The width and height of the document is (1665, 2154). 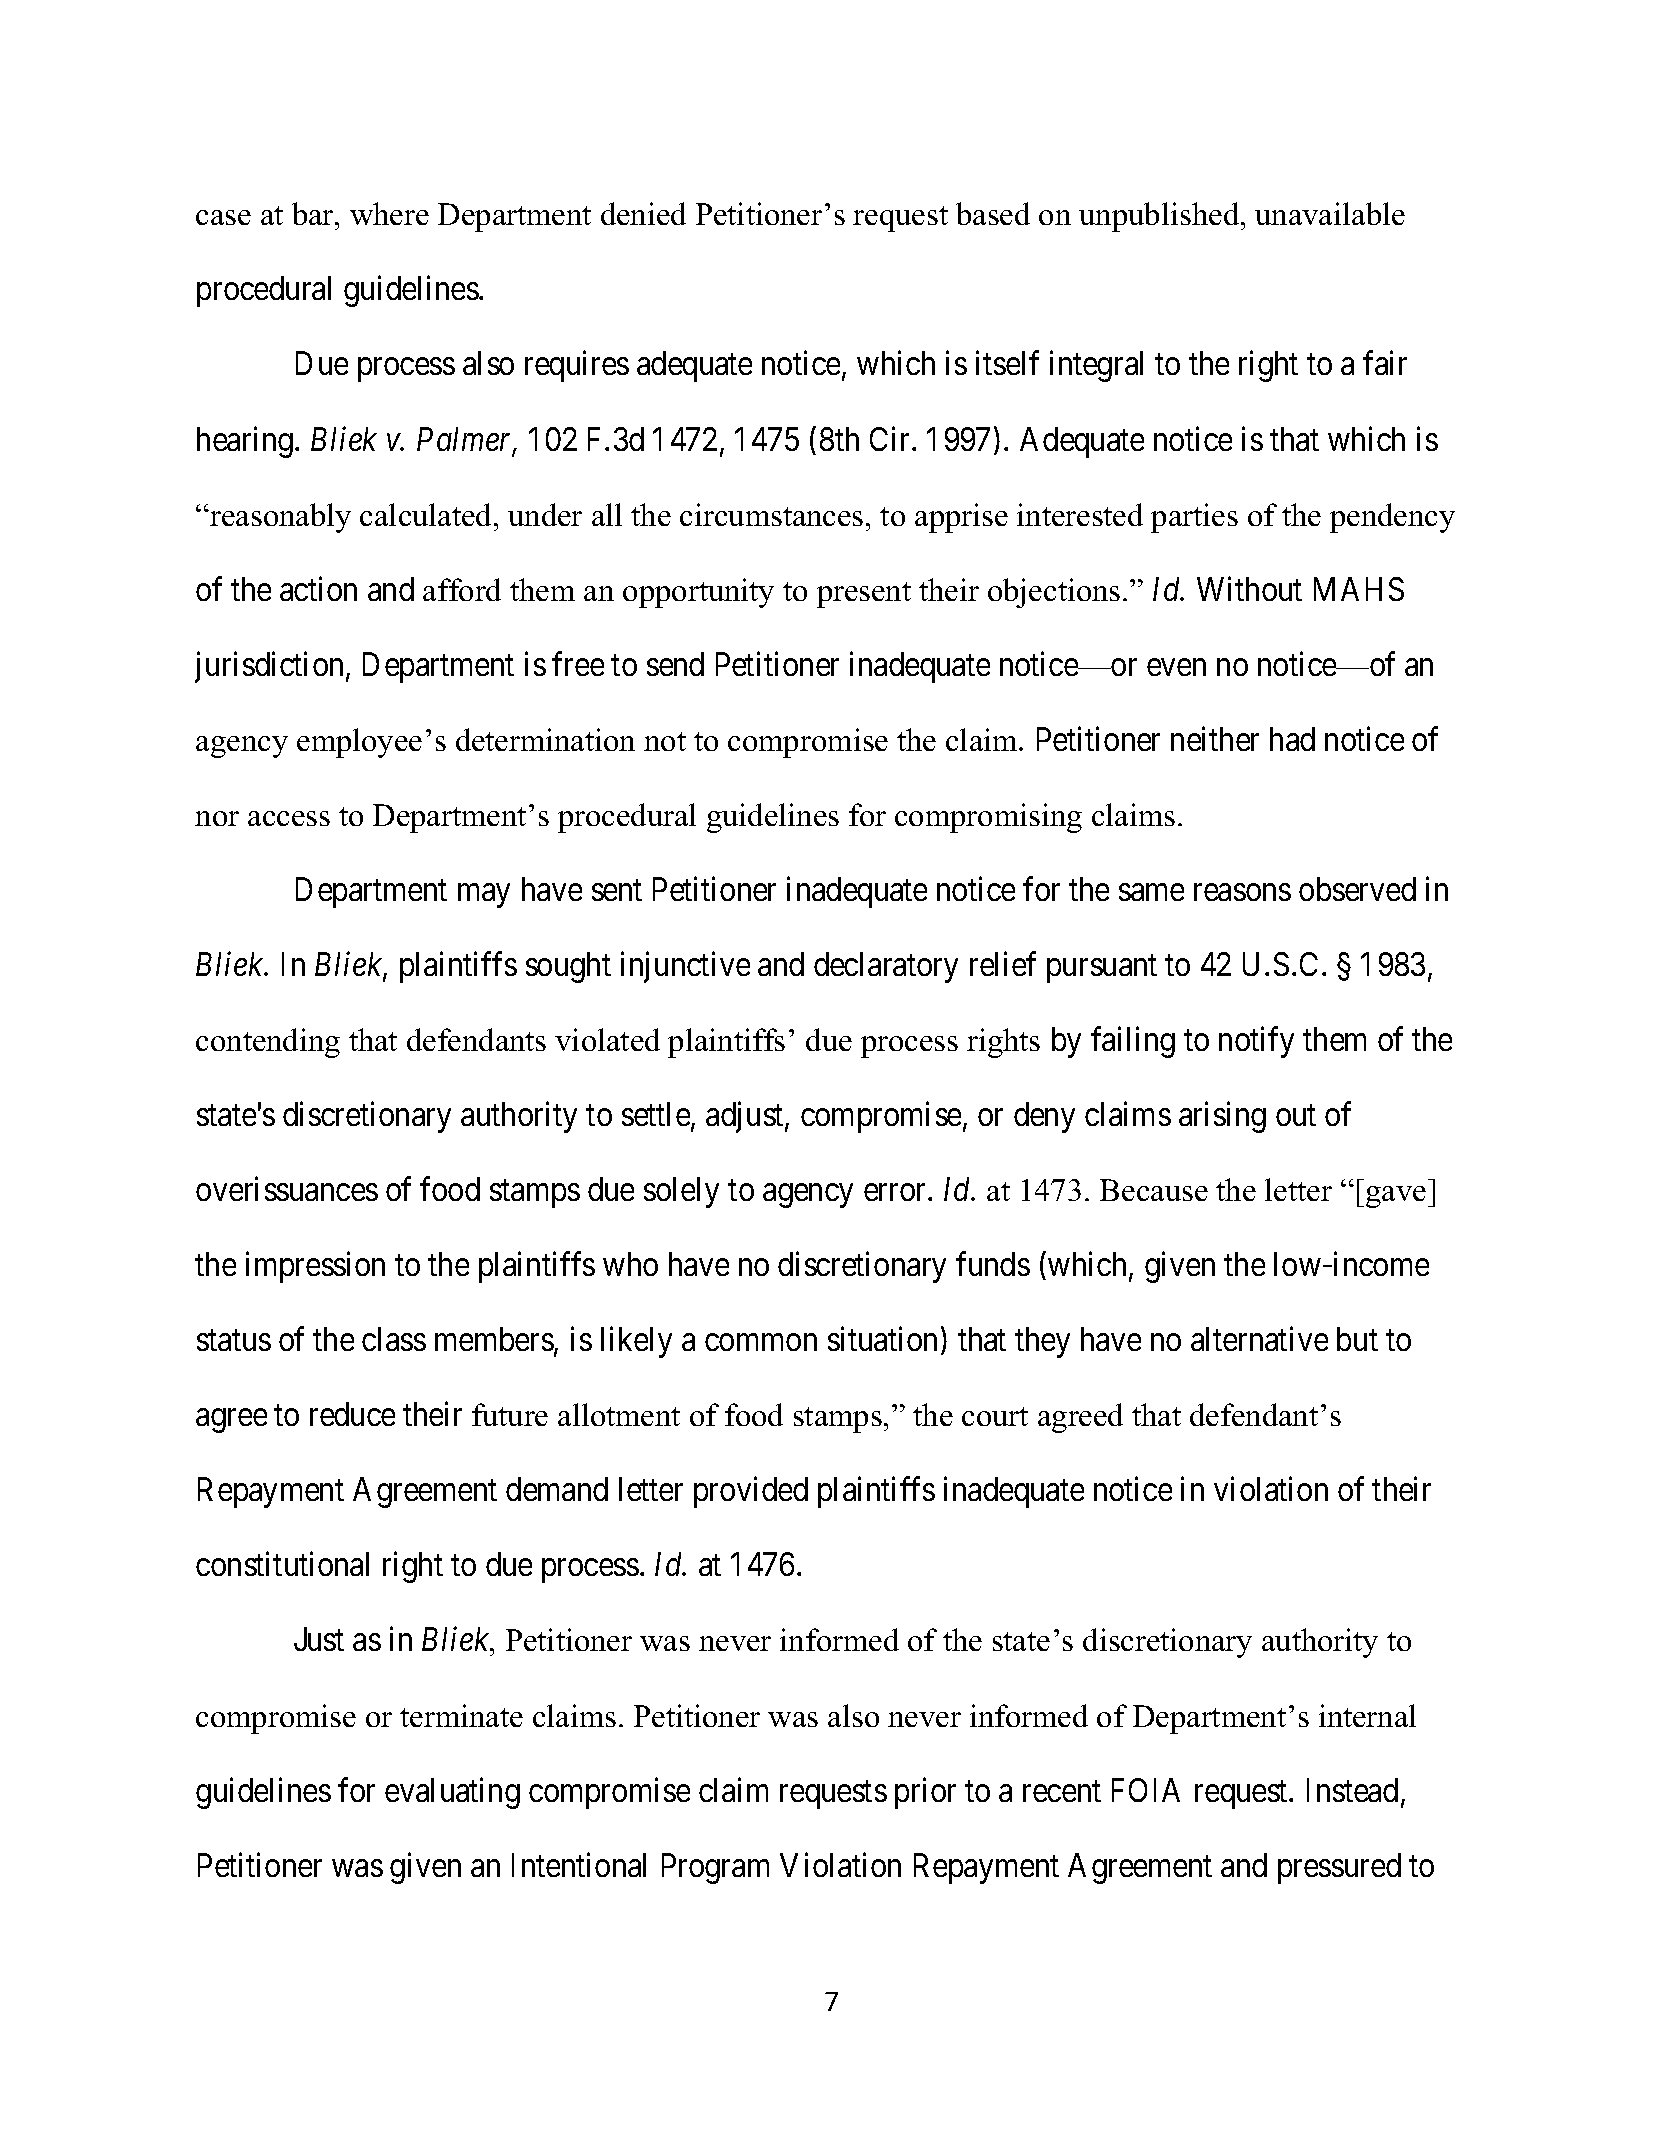 What do you see at coordinates (1352, 1790) in the document?
I see `Instead` at bounding box center [1352, 1790].
